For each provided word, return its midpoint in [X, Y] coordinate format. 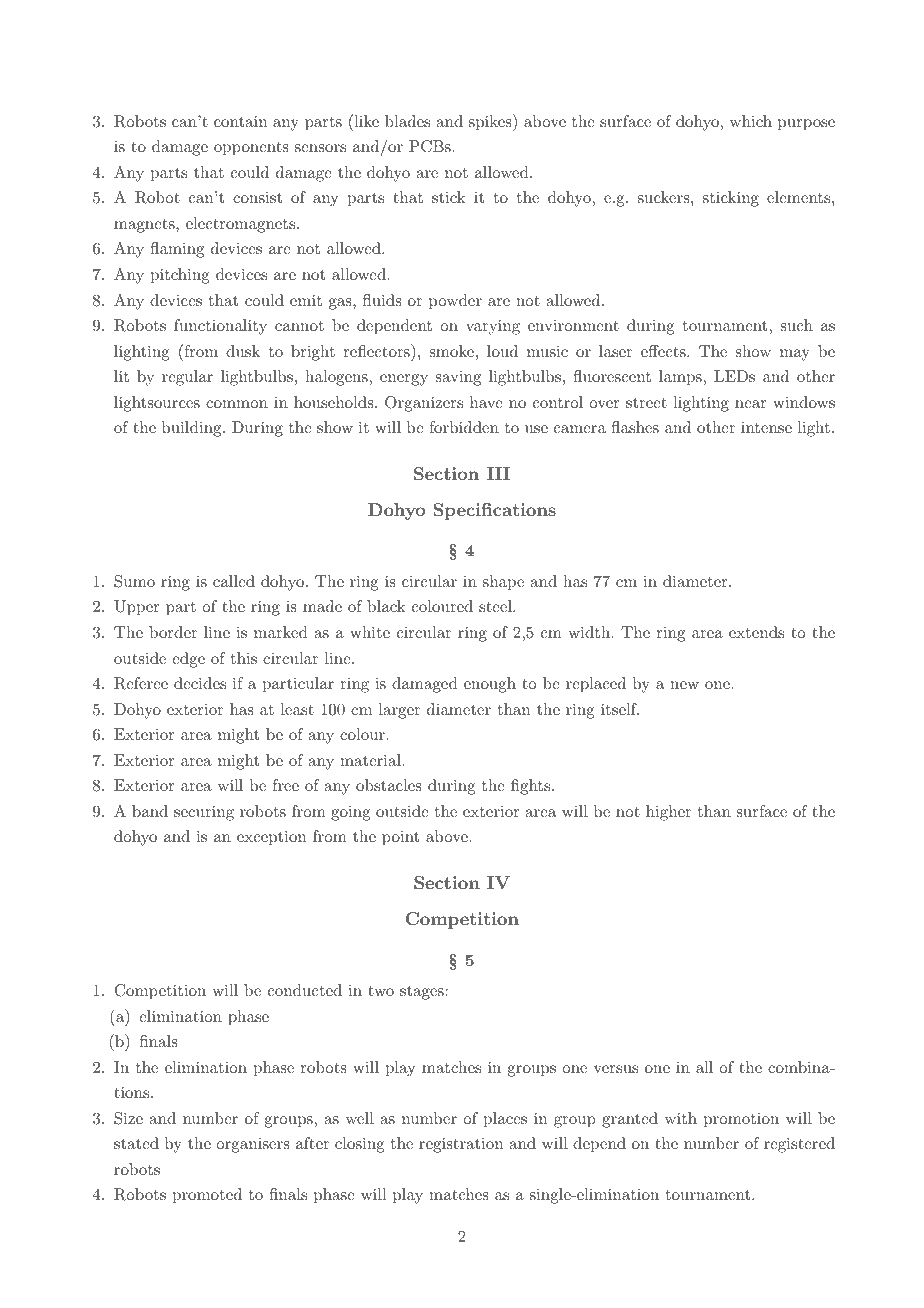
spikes [491, 122]
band [150, 811]
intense [766, 427]
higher [668, 813]
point [400, 838]
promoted [207, 1196]
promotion [741, 1120]
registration [461, 1145]
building [193, 429]
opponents [251, 149]
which [751, 121]
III [498, 473]
